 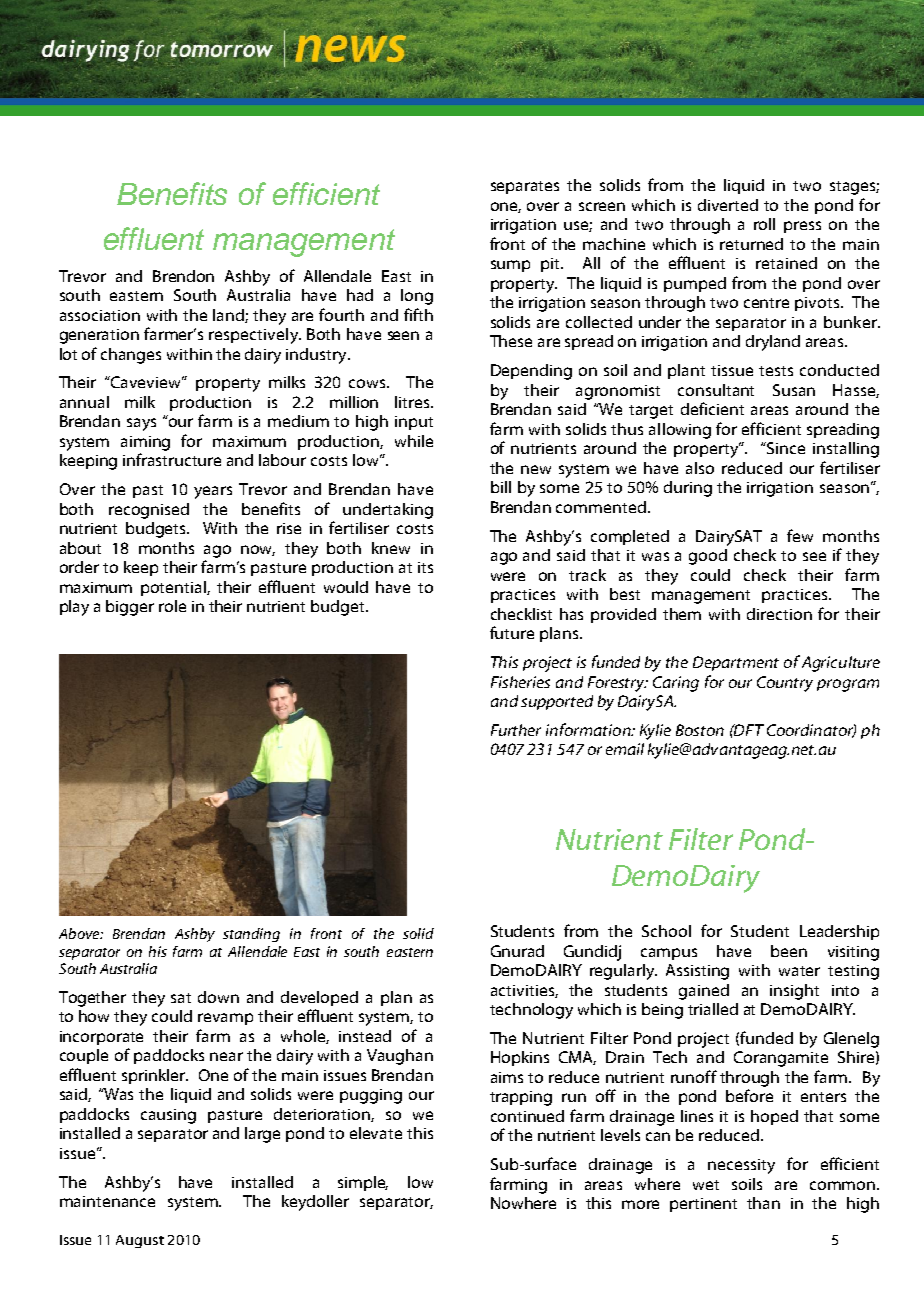 I want to click on recognised, so click(x=149, y=511).
